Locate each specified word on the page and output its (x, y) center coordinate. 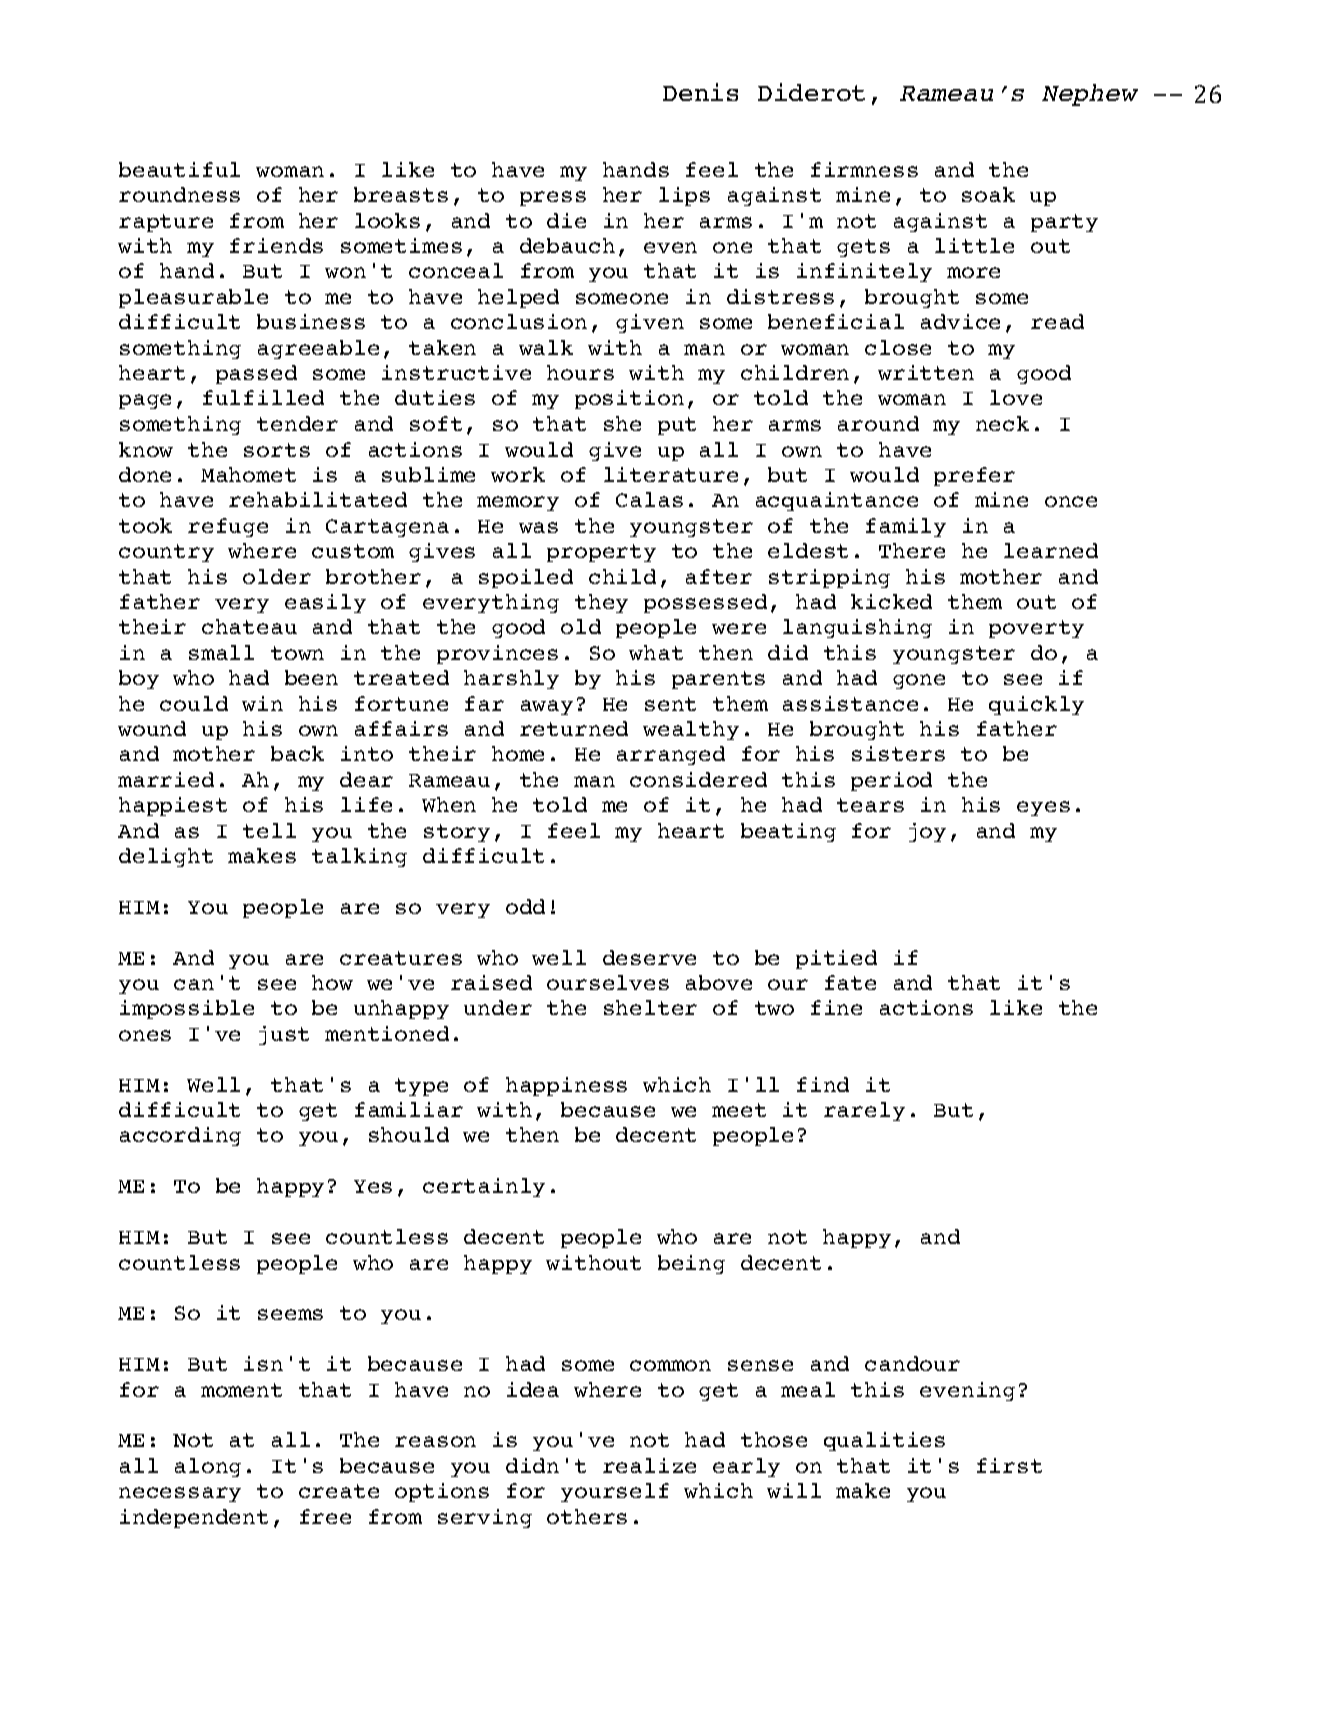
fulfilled (263, 397)
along (208, 1467)
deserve (649, 957)
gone (919, 681)
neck (1002, 423)
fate (850, 982)
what (656, 652)
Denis (700, 92)
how (332, 982)
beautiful (179, 169)
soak (988, 194)
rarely (864, 1111)
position (629, 399)
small (221, 652)
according (180, 1136)
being (691, 1264)
